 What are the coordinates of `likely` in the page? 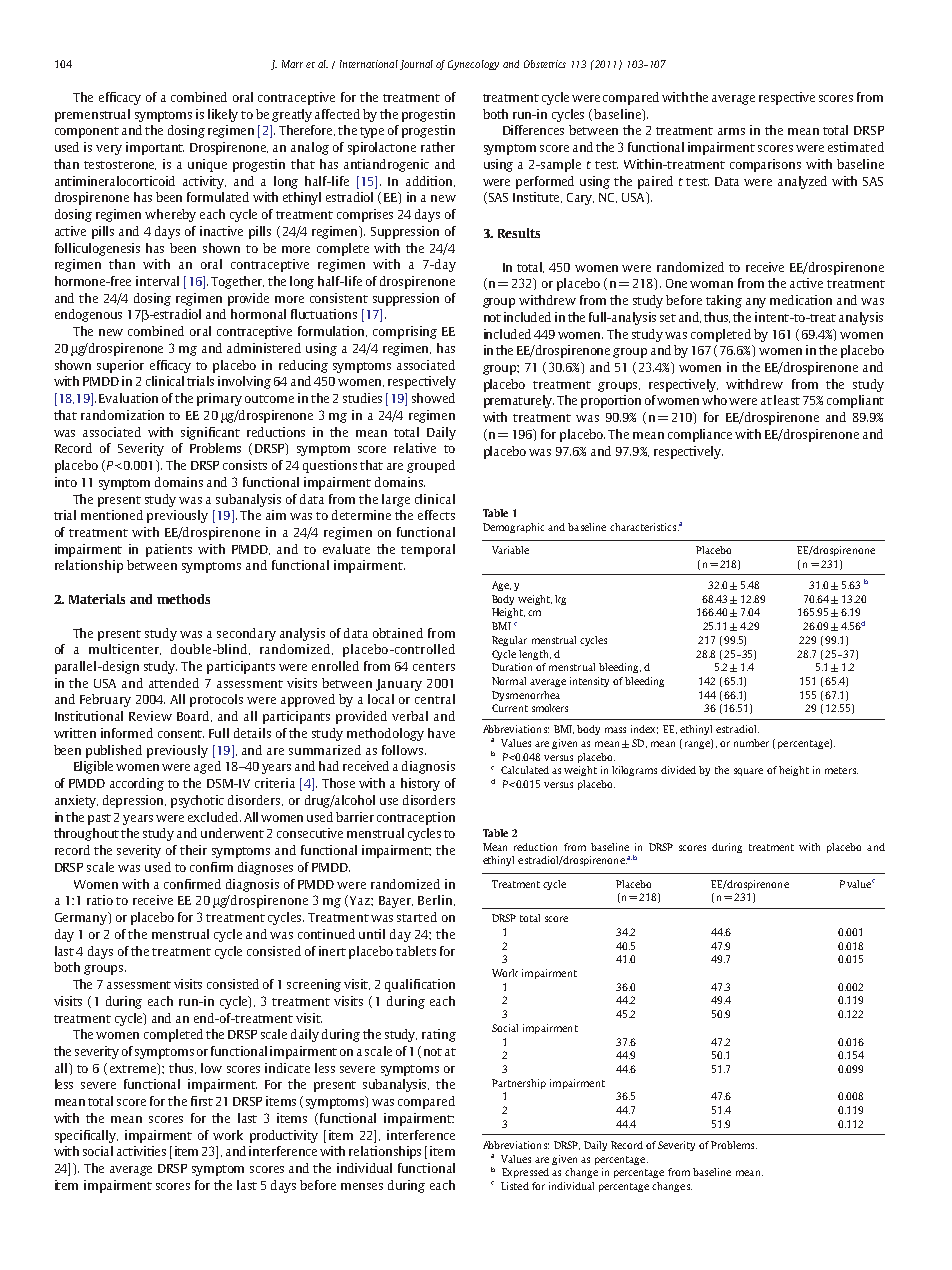 It's located at (223, 115).
